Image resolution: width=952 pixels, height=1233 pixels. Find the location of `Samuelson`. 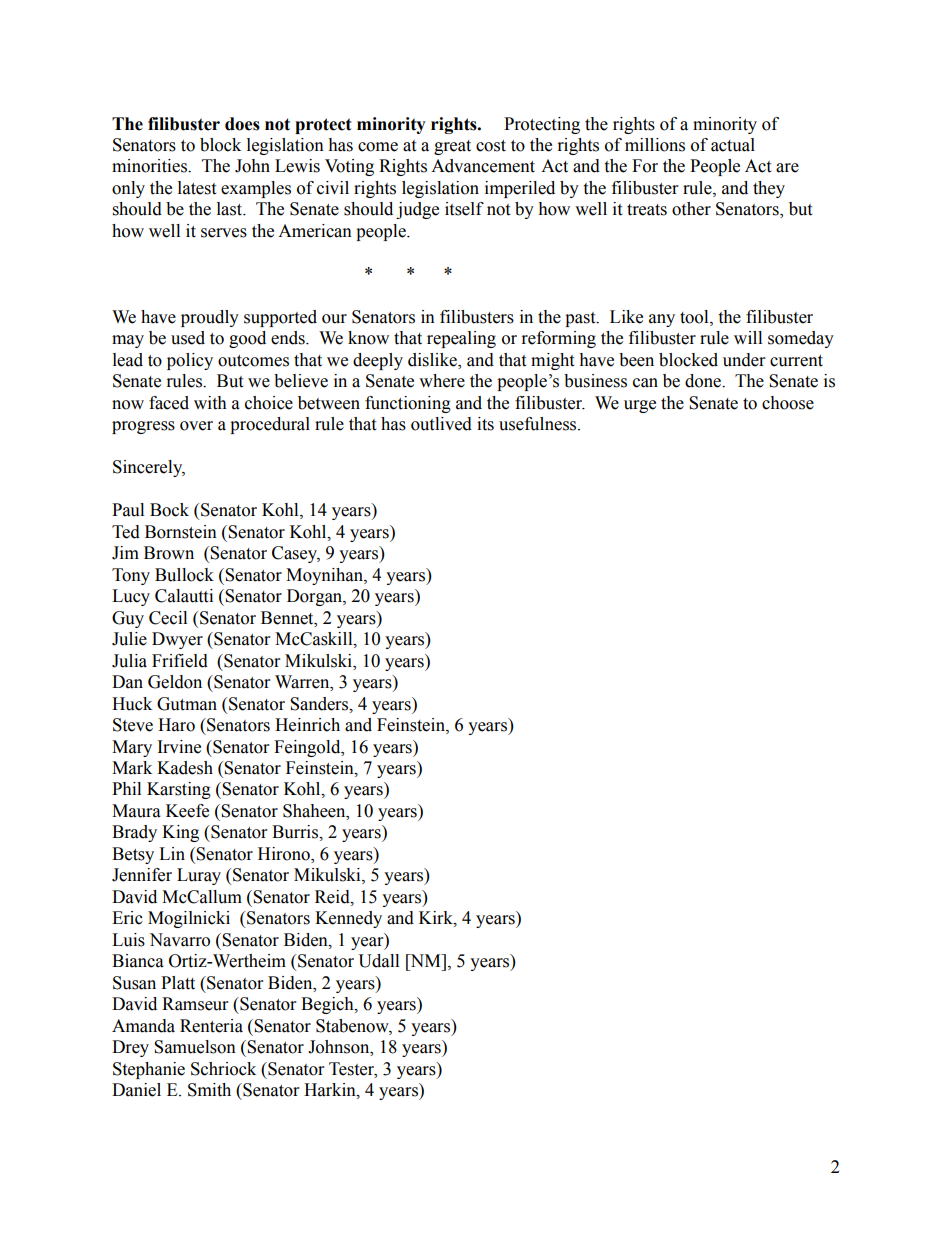

Samuelson is located at coordinates (195, 1047).
